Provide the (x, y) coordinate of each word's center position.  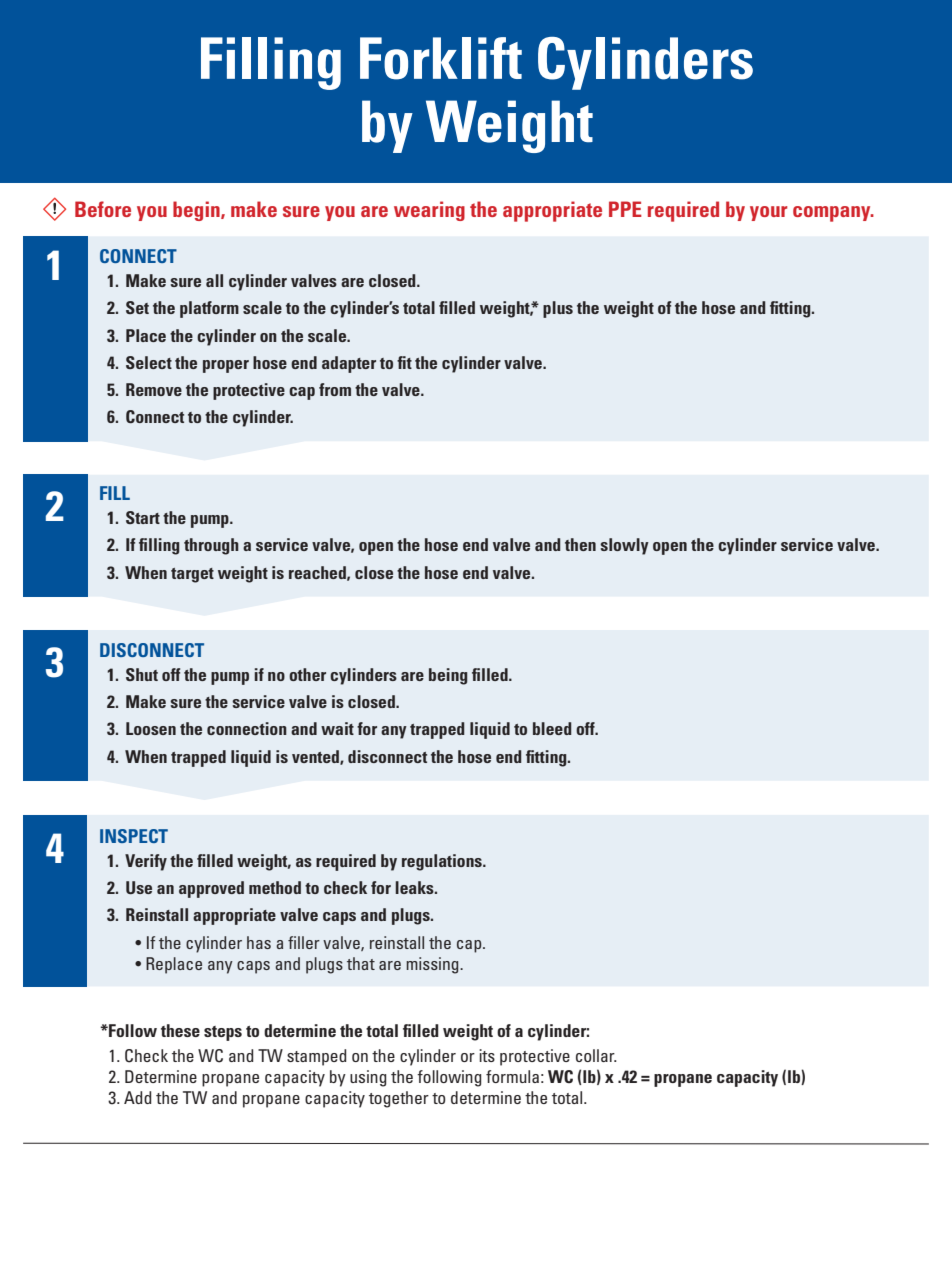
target (192, 575)
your (768, 213)
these (180, 1030)
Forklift (441, 58)
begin (197, 211)
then (580, 544)
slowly (624, 546)
